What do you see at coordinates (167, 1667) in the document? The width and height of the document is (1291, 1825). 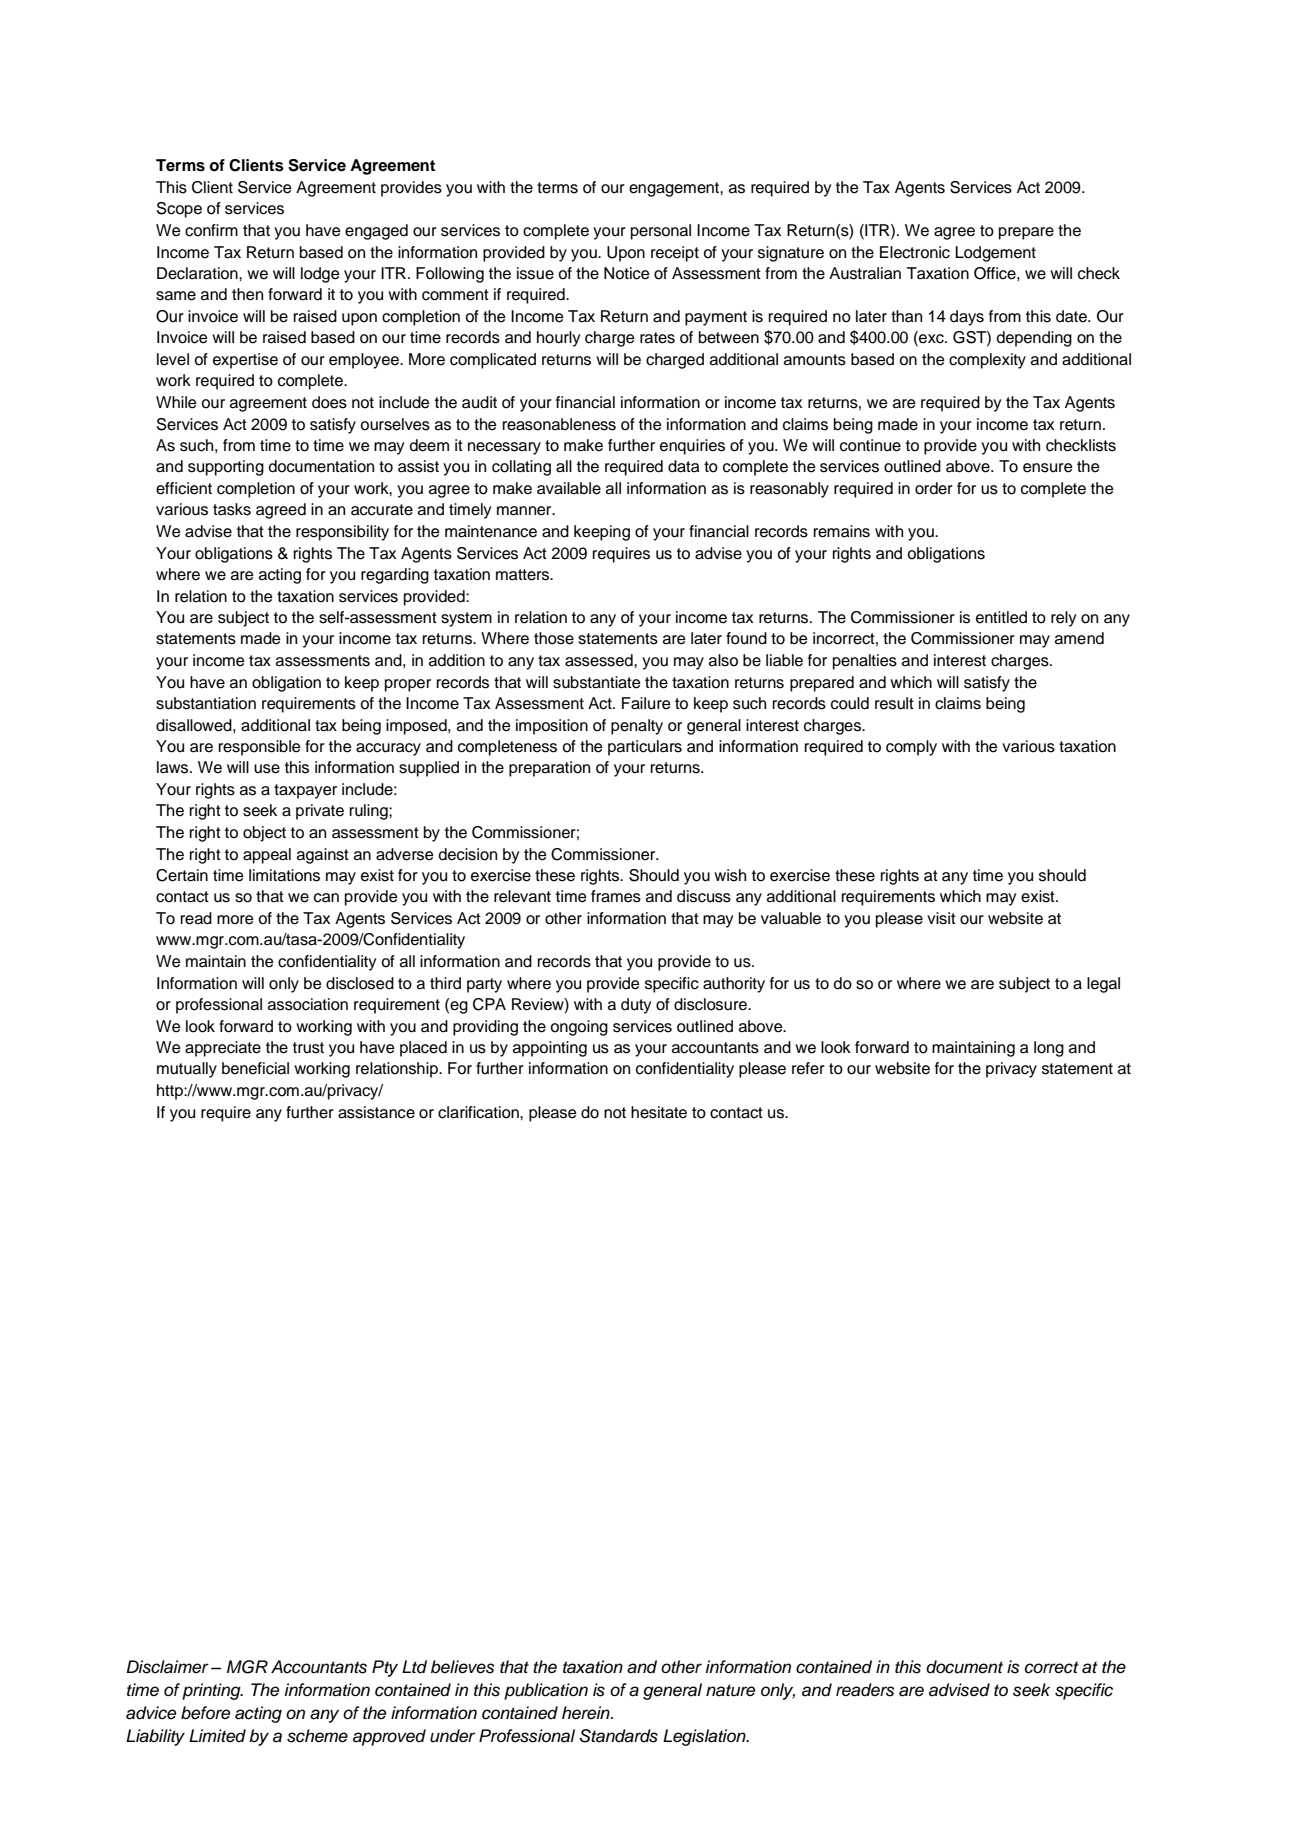 I see `Disclaimer` at bounding box center [167, 1667].
